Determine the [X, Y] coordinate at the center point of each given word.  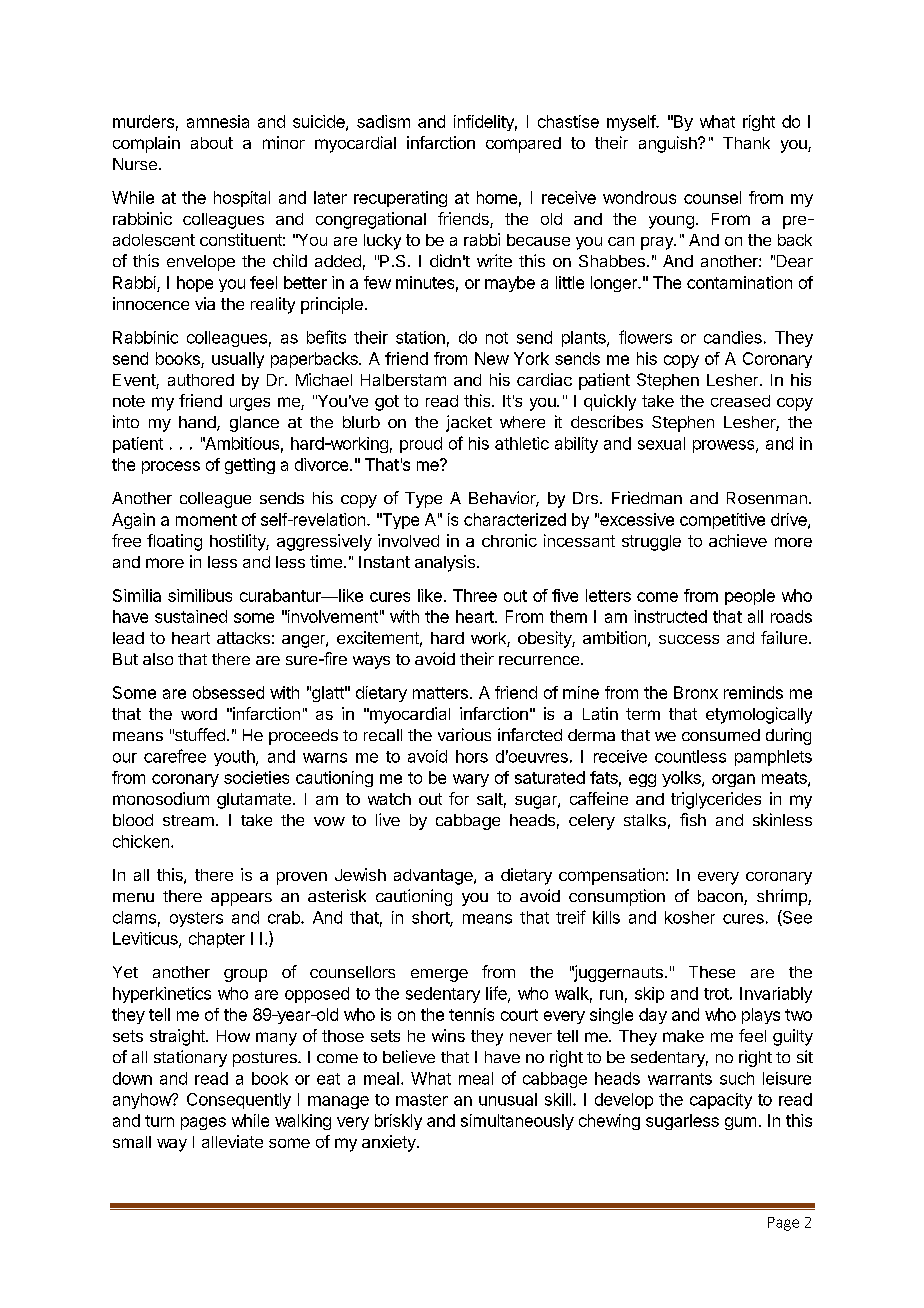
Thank [746, 143]
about [212, 143]
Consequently [239, 1101]
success [689, 639]
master [422, 1100]
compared [523, 145]
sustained [191, 616]
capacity [721, 1101]
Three [475, 595]
